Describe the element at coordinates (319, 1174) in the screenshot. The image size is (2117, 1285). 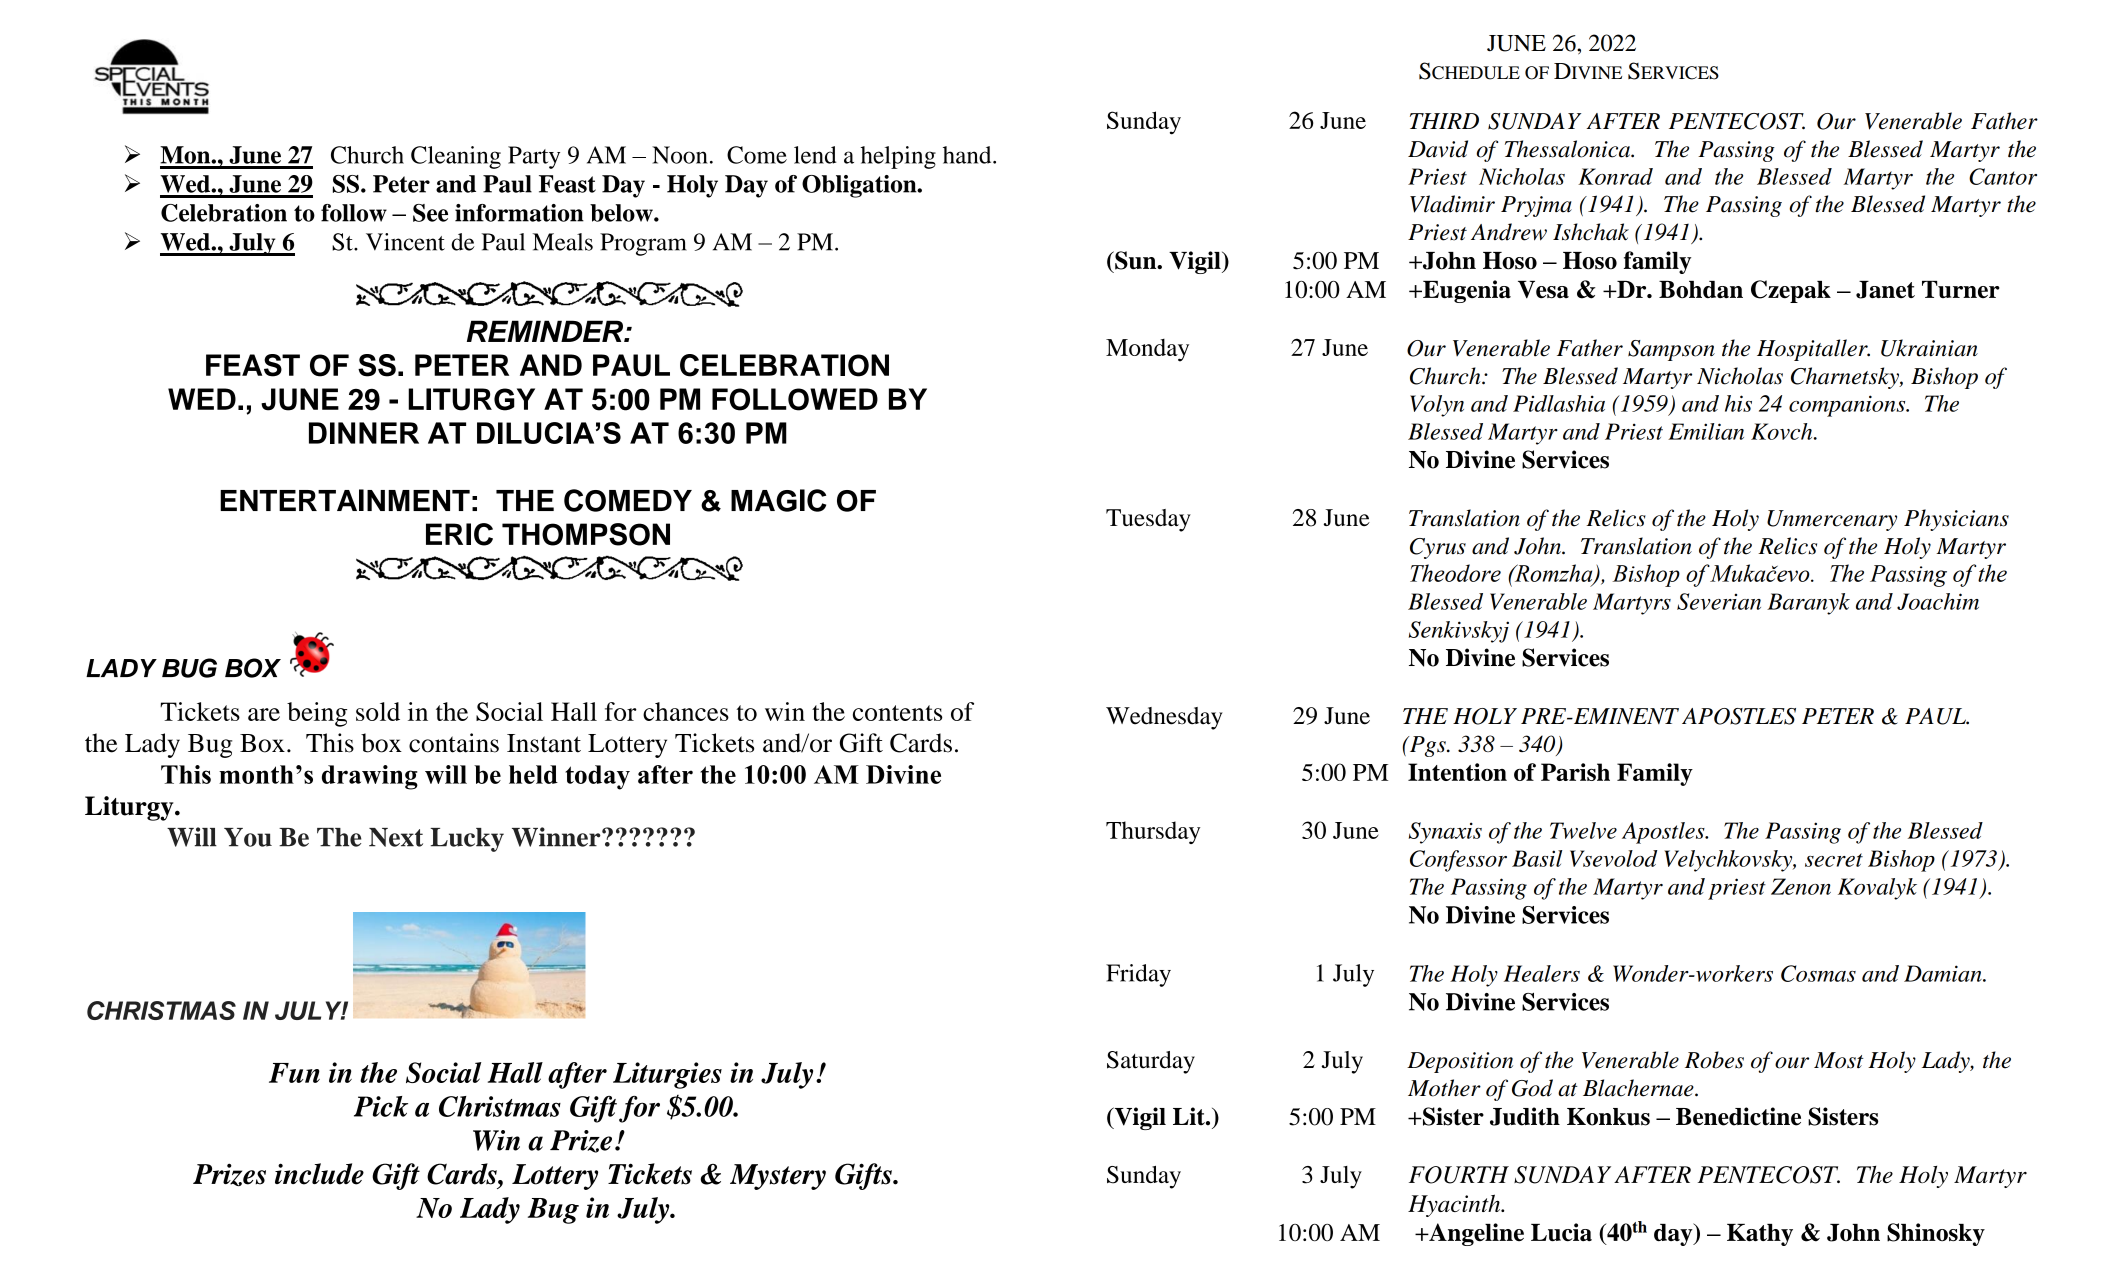
I see `include` at that location.
